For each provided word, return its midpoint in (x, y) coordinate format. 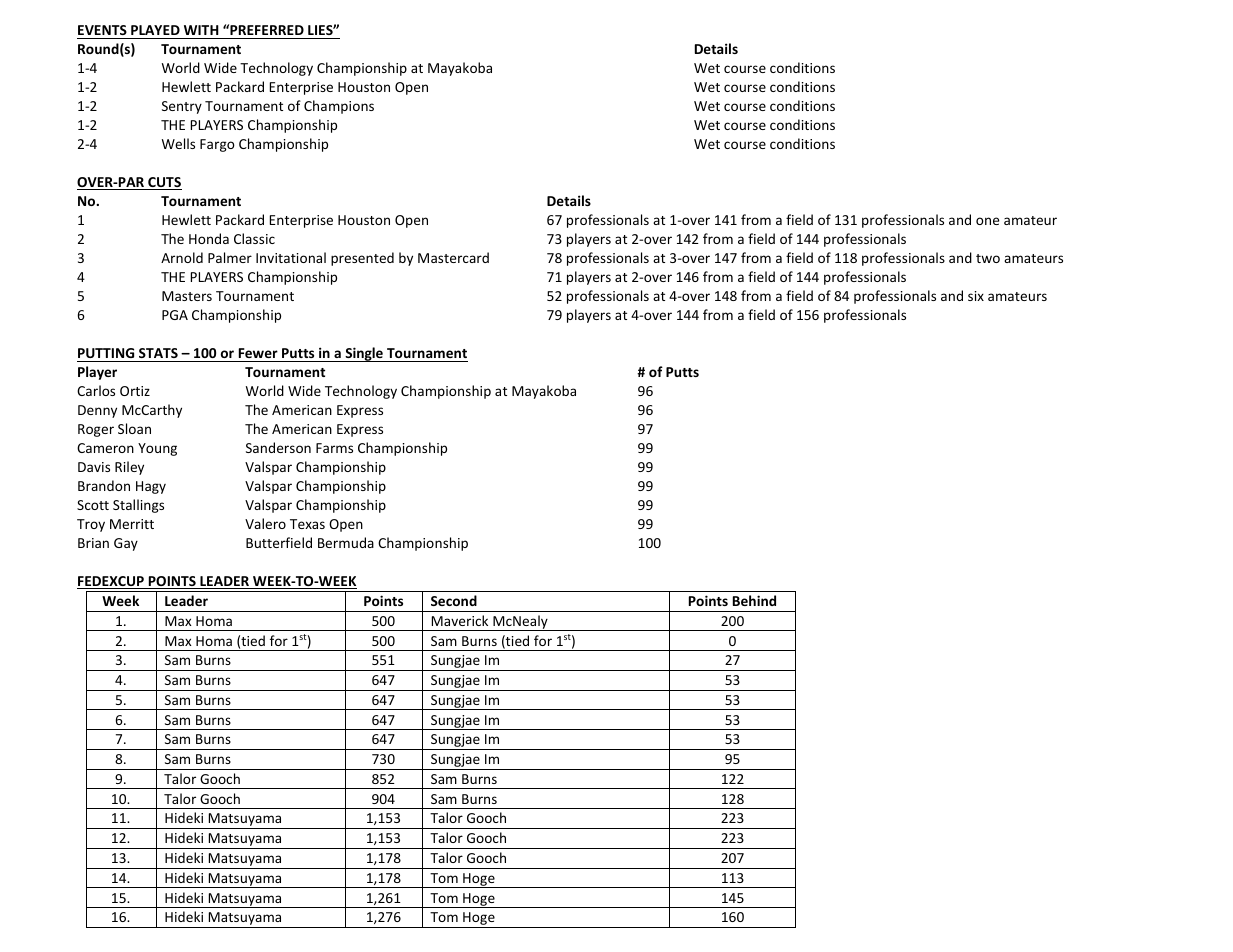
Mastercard (453, 257)
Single (364, 354)
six (976, 296)
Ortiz (135, 391)
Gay (126, 544)
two (988, 258)
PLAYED (155, 30)
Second (454, 600)
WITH (201, 30)
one (987, 221)
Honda (209, 238)
